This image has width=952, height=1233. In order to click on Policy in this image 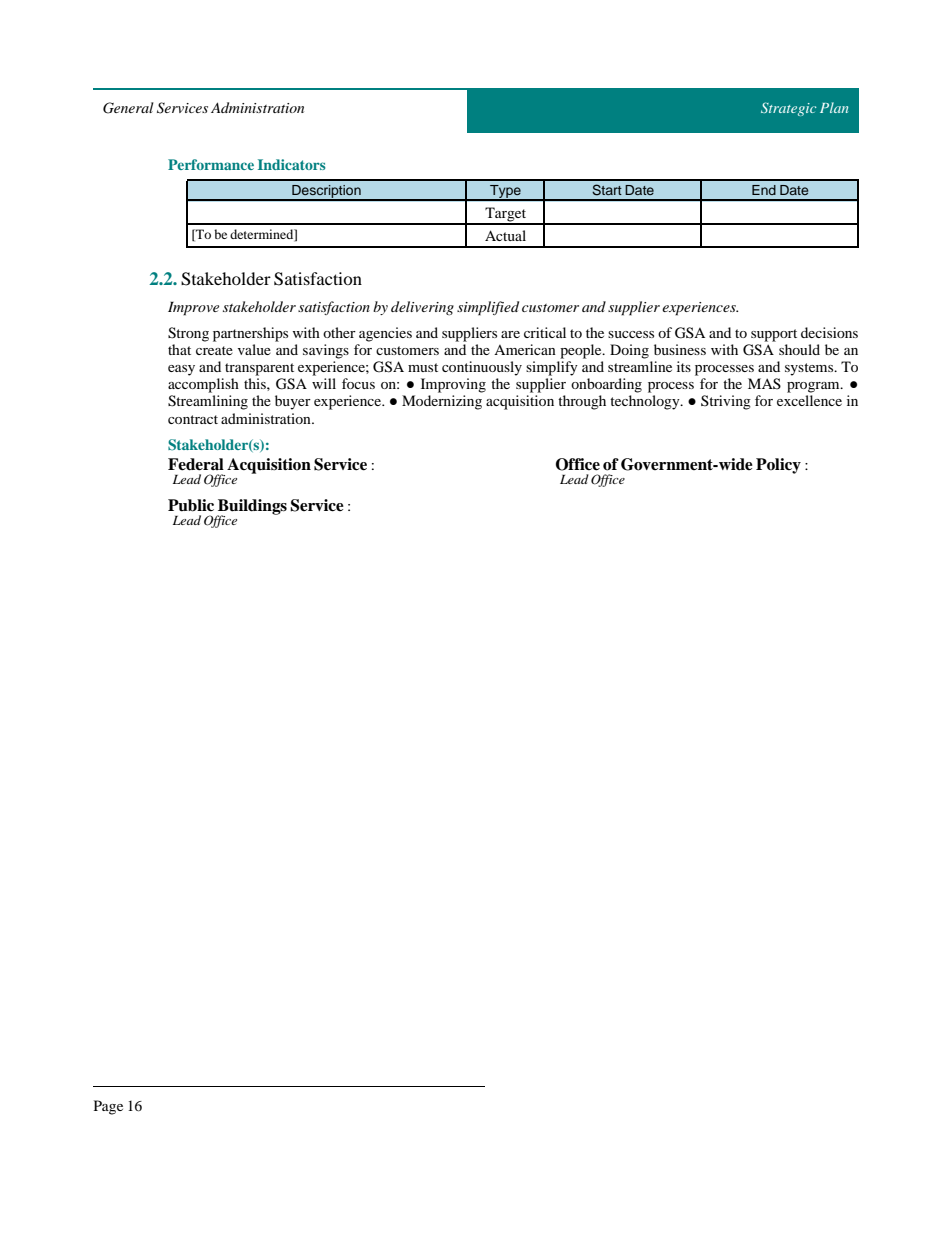, I will do `click(778, 466)`.
